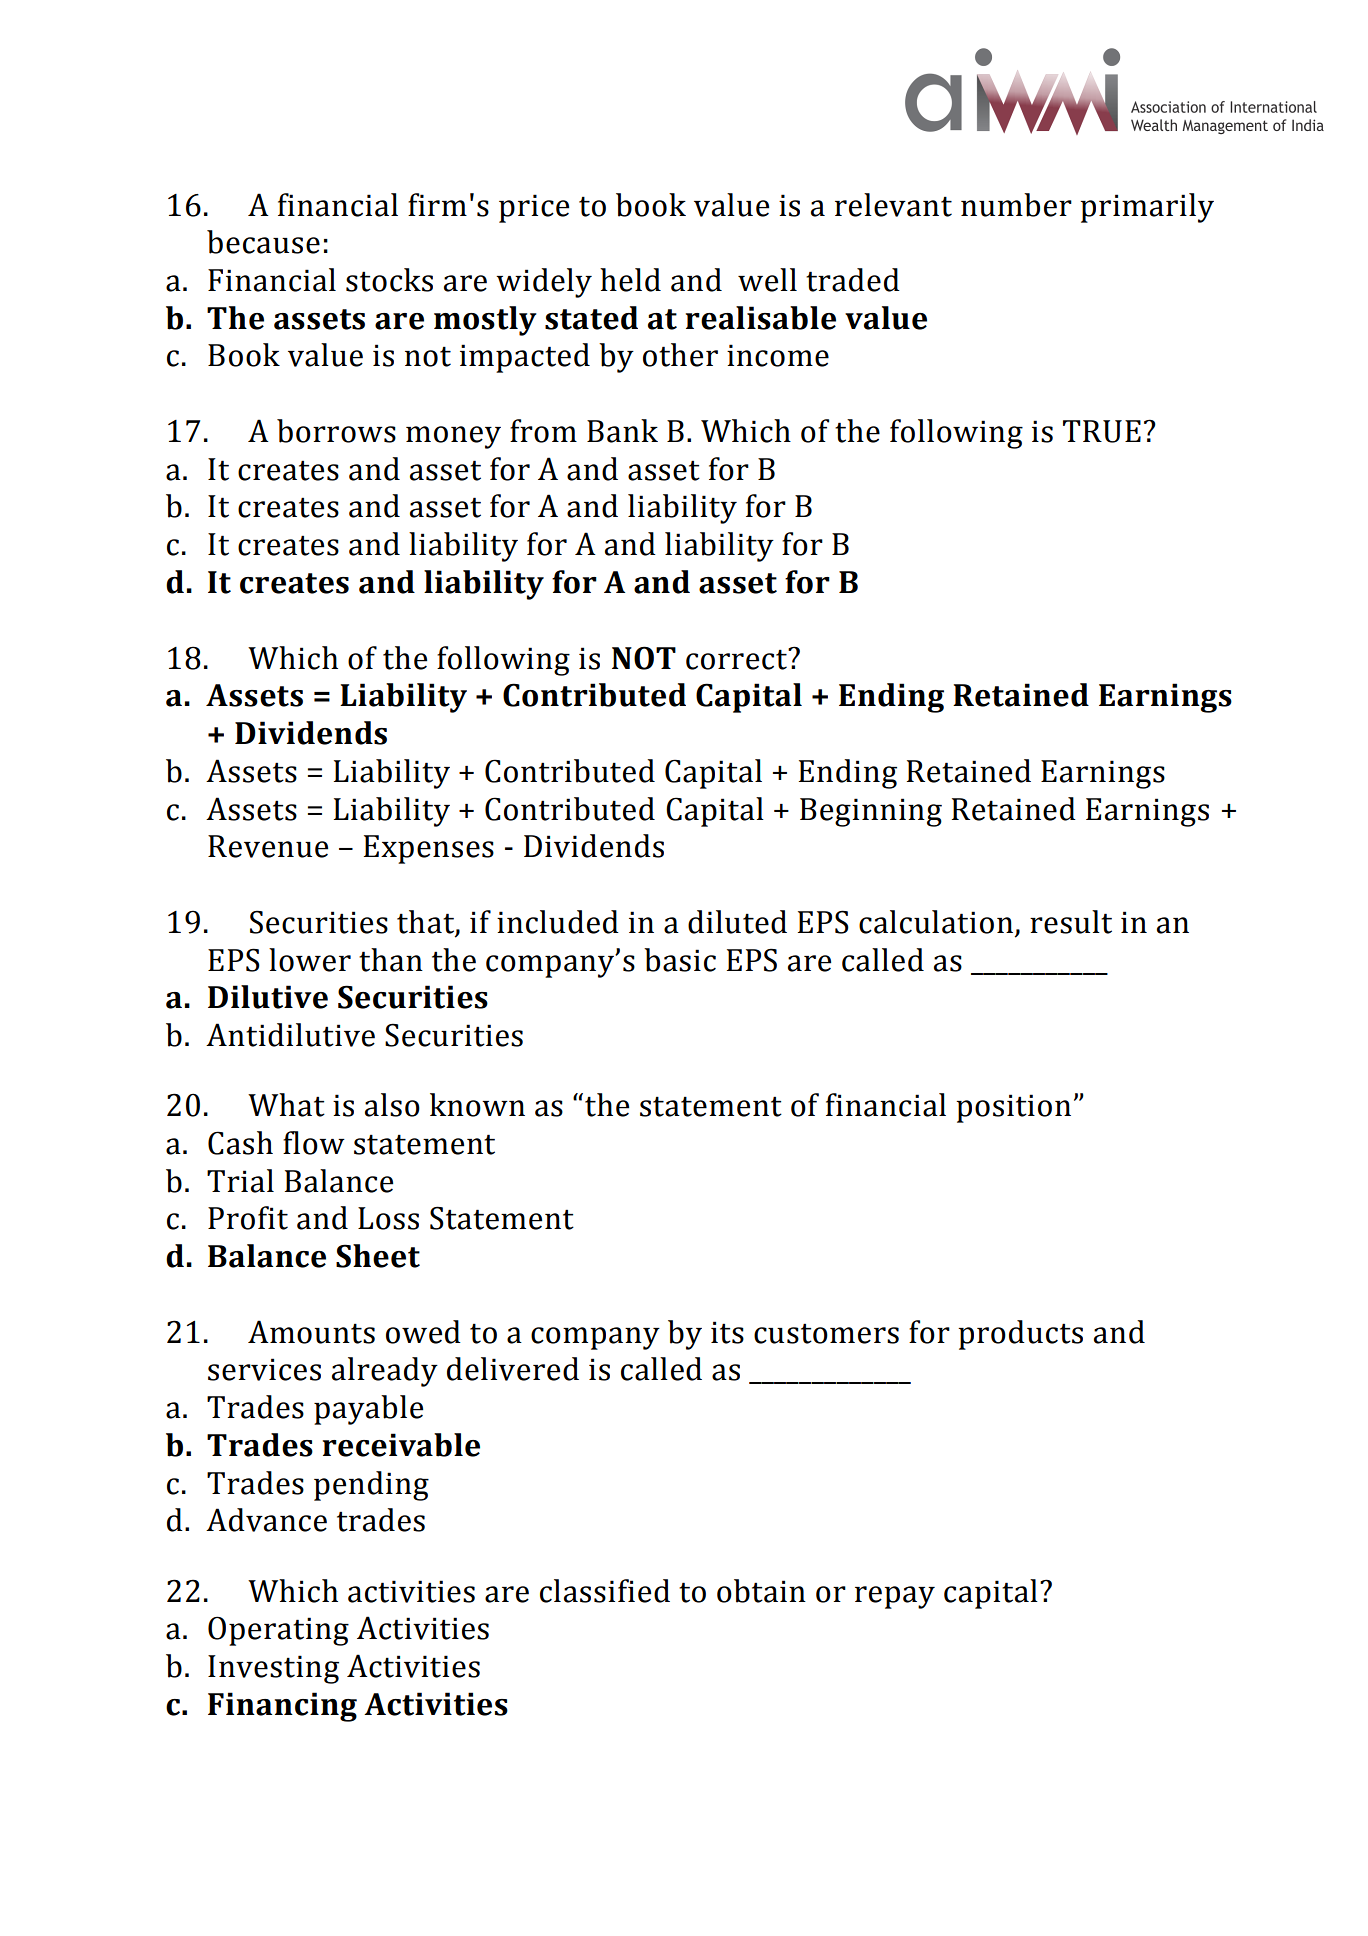 This screenshot has width=1368, height=1936. Describe the element at coordinates (895, 1597) in the screenshot. I see `repay` at that location.
